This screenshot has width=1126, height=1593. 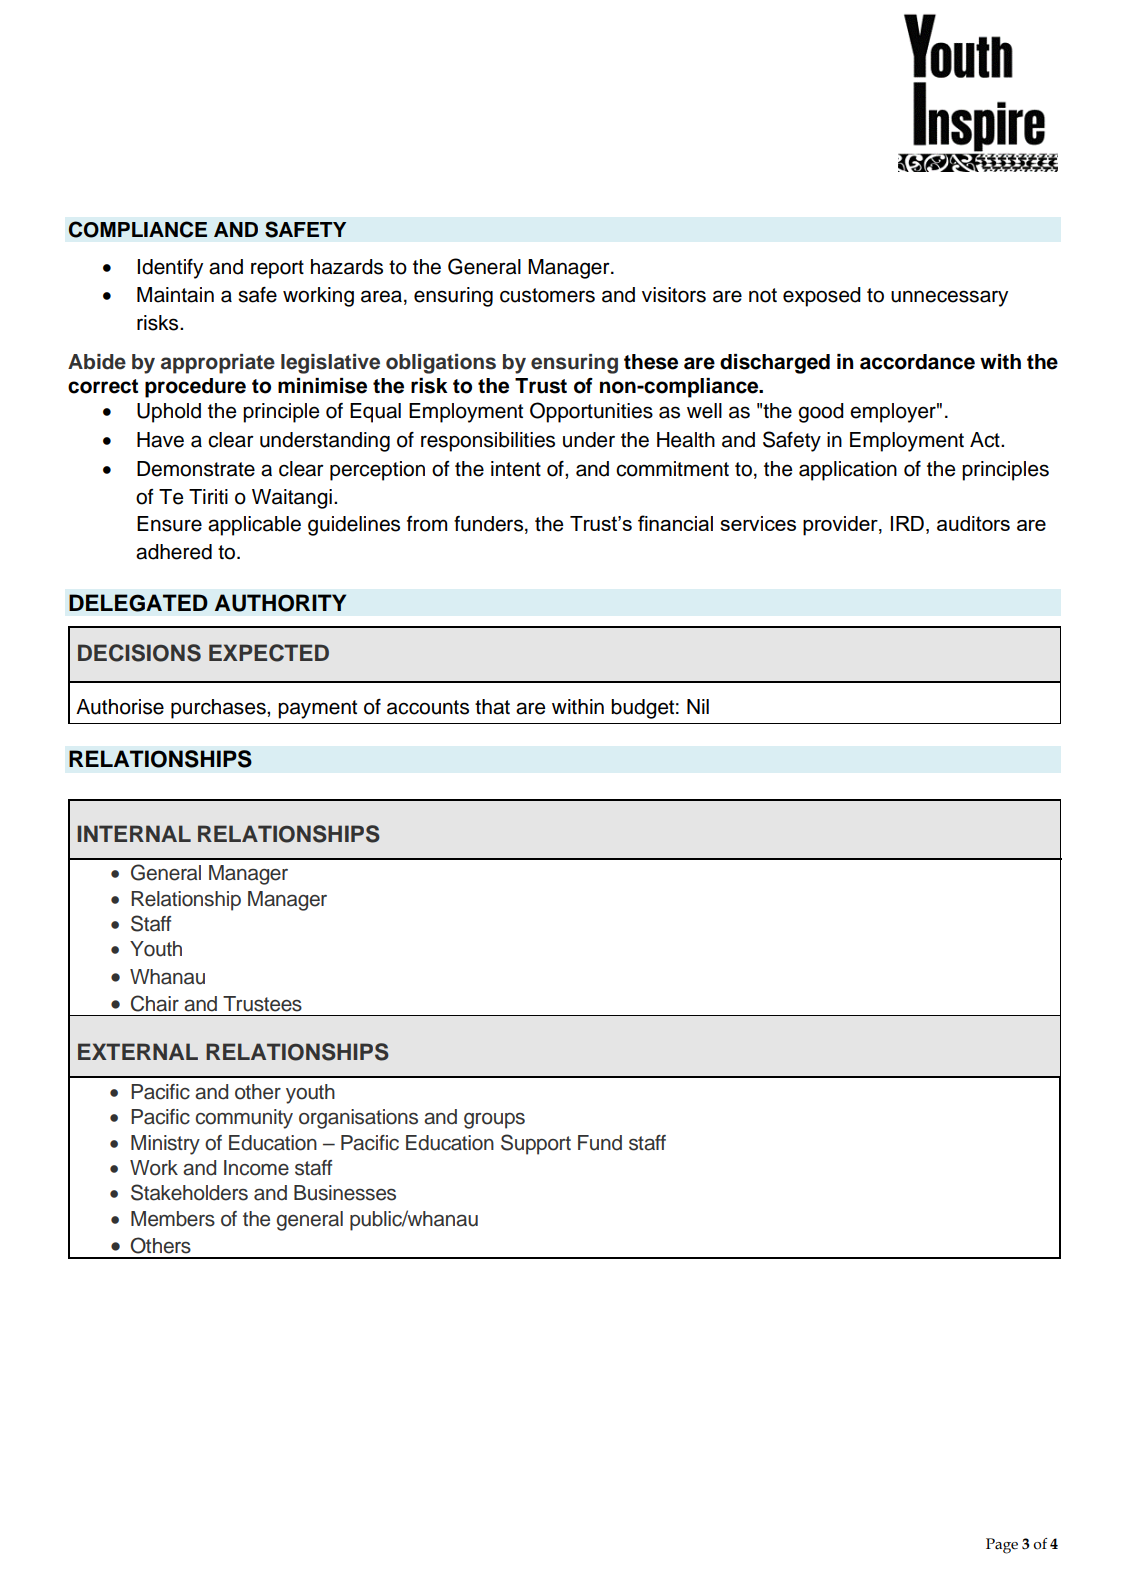 I want to click on purchases, so click(x=219, y=709).
